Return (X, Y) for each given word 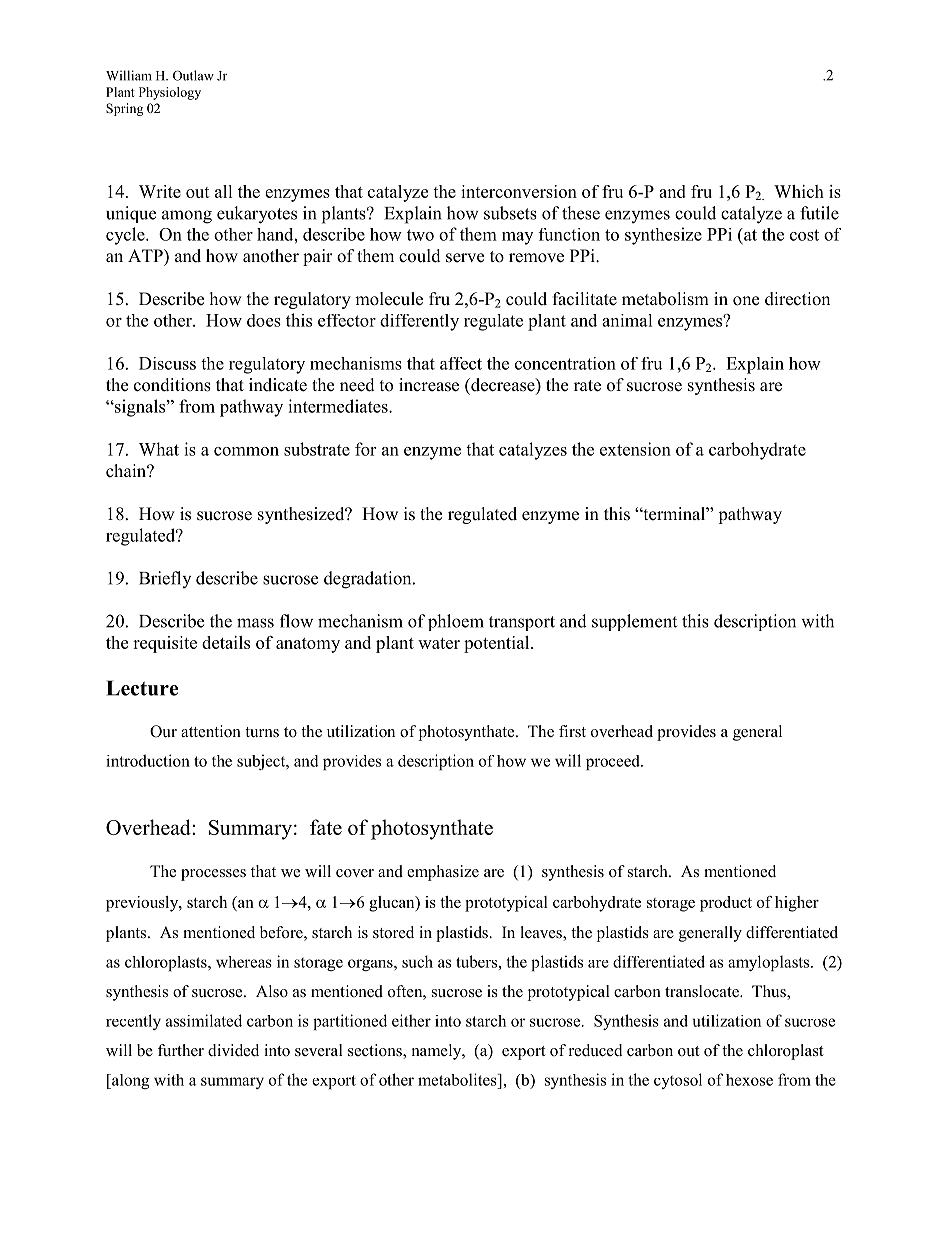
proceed (614, 762)
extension (635, 449)
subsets (510, 213)
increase (429, 385)
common (246, 451)
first (572, 731)
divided (233, 1050)
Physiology (170, 93)
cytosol (678, 1081)
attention (211, 731)
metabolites (458, 1079)
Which (799, 191)
